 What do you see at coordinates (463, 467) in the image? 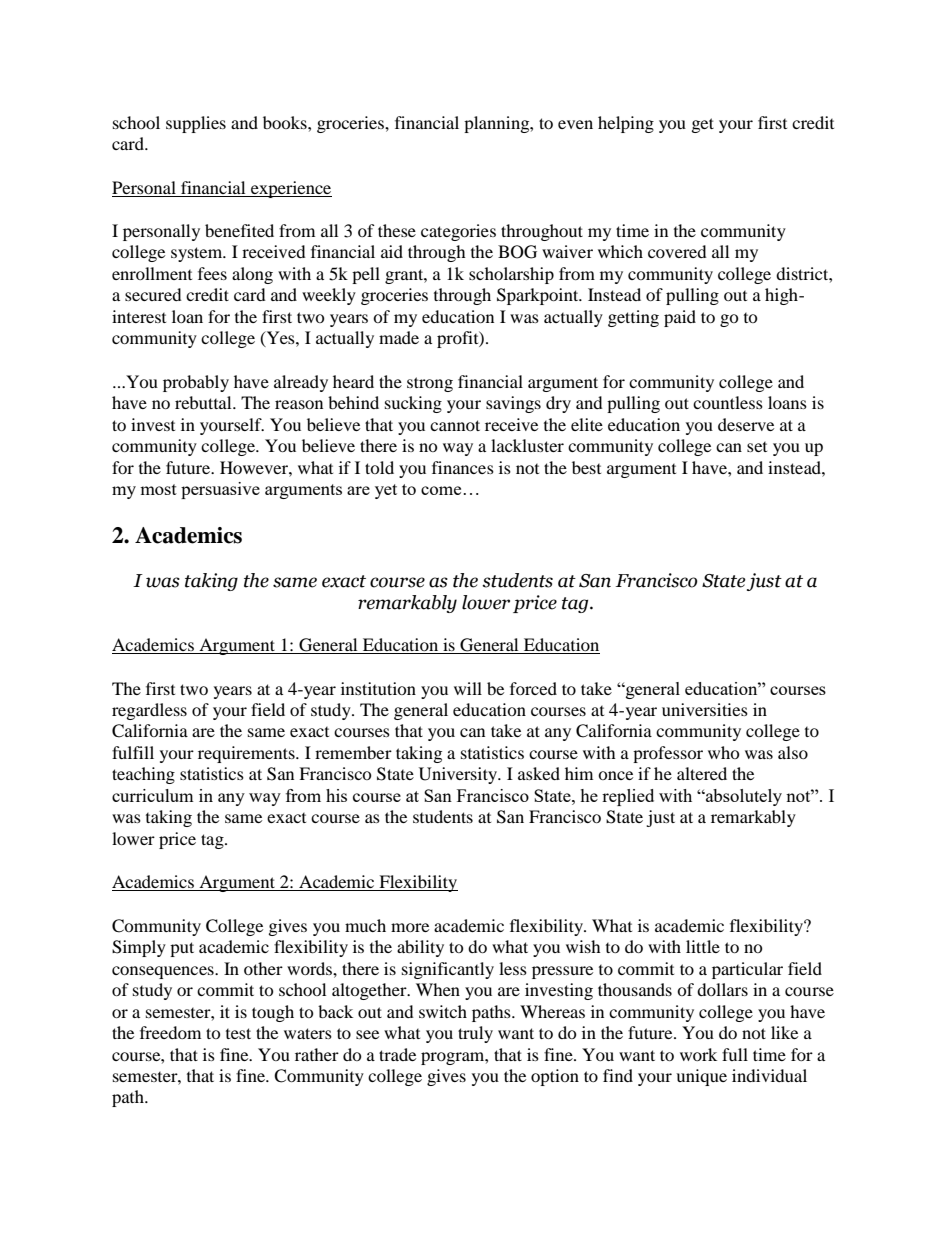
I see `finances` at bounding box center [463, 467].
